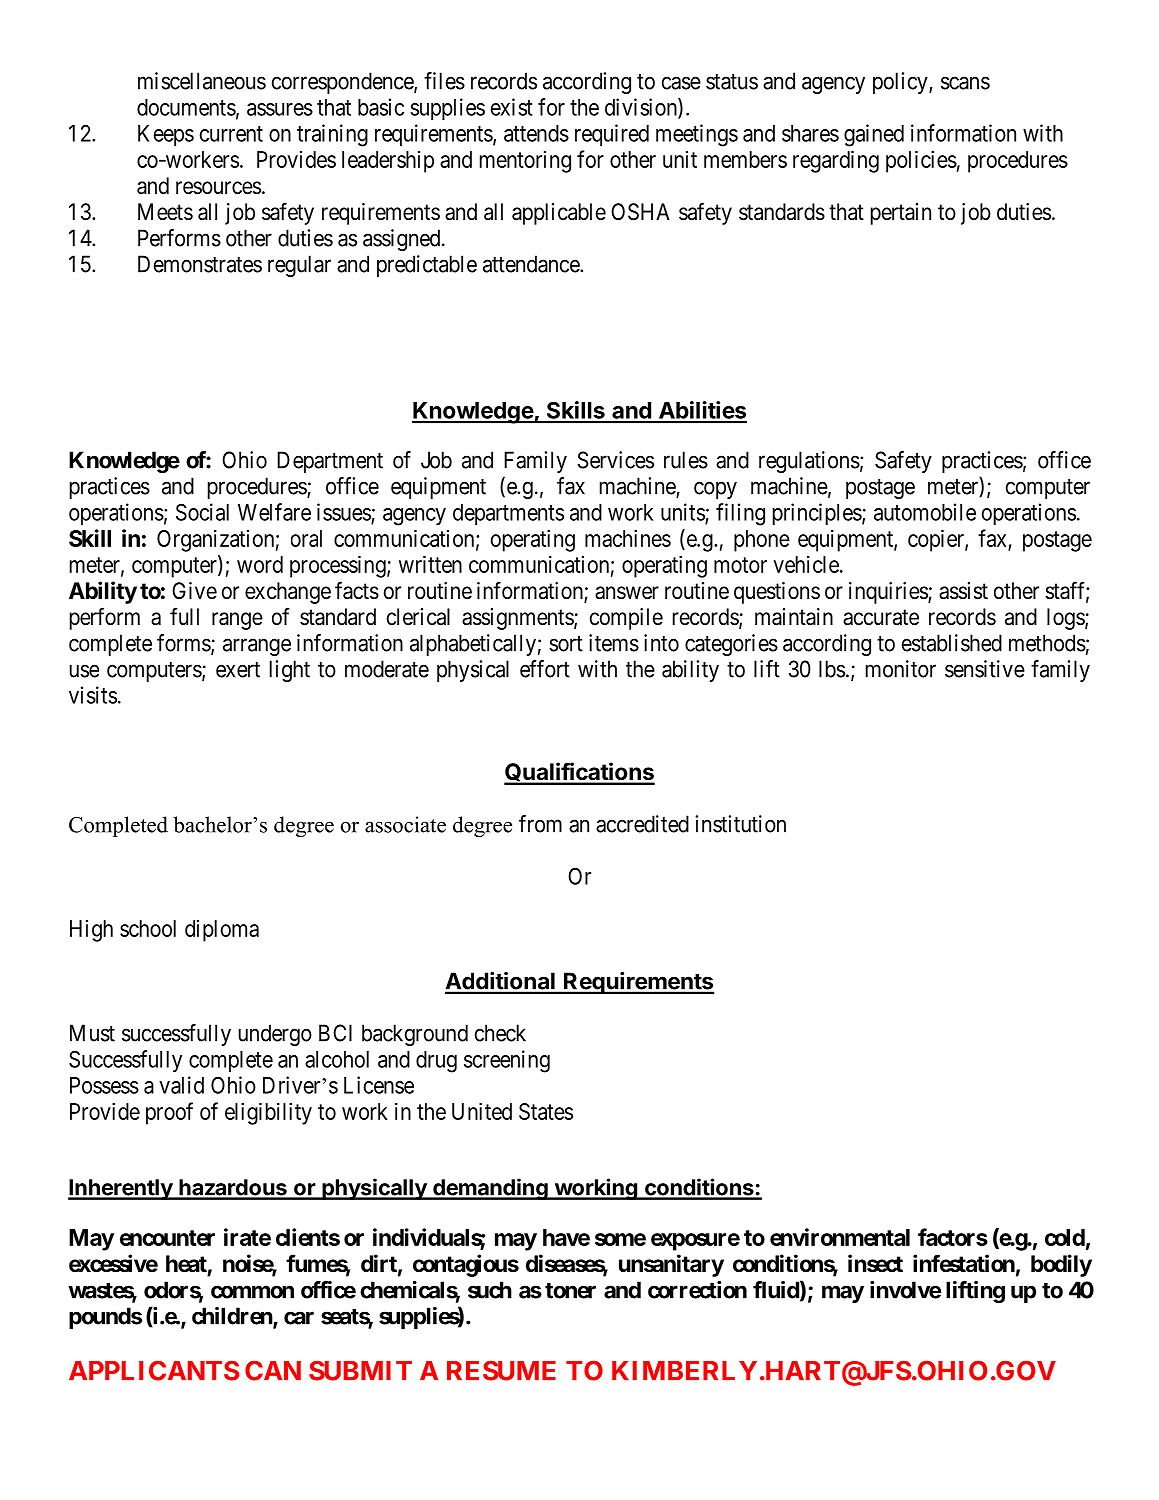 The width and height of the screenshot is (1159, 1500). I want to click on children, so click(233, 1317).
